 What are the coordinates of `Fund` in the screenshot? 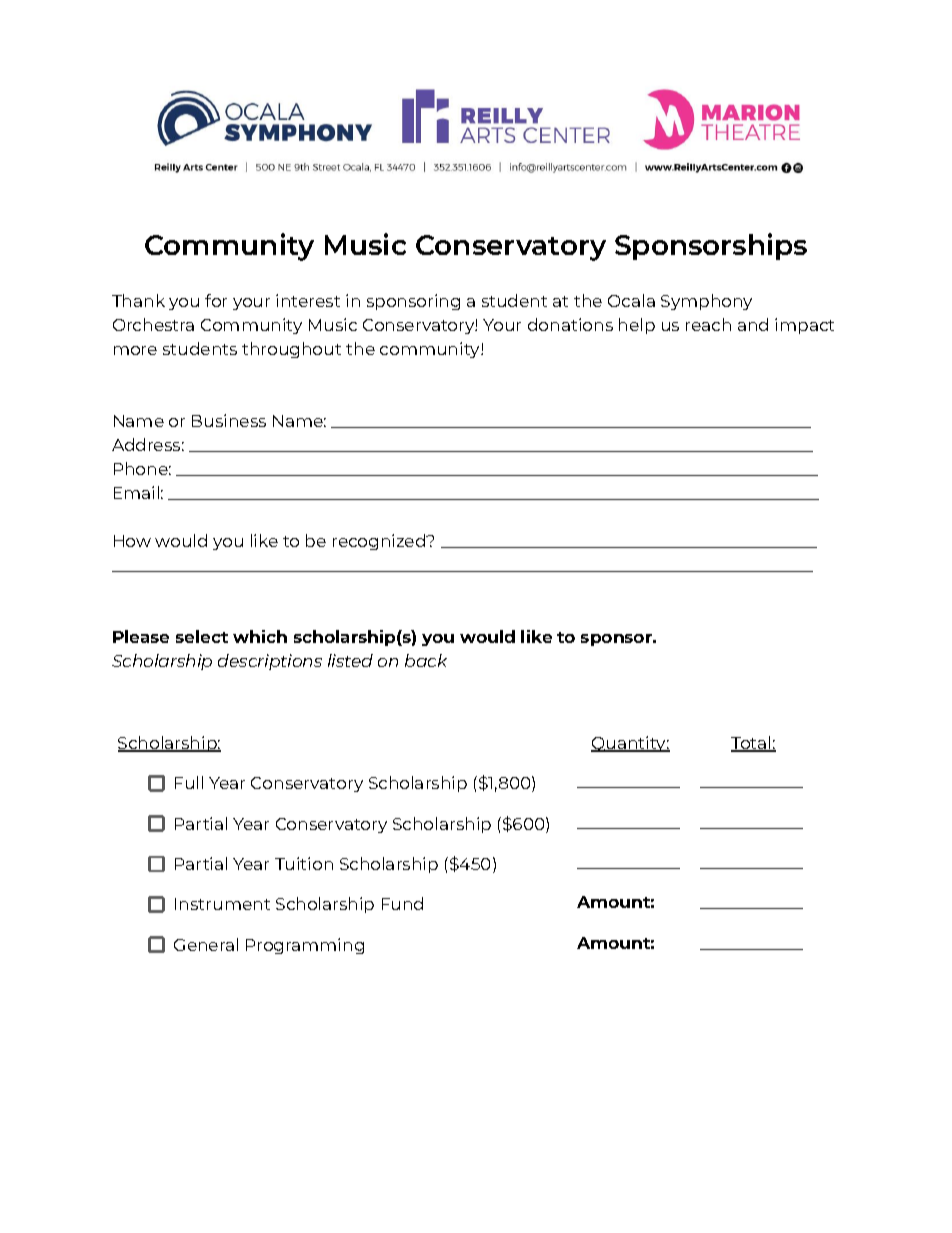 It's located at (402, 903).
